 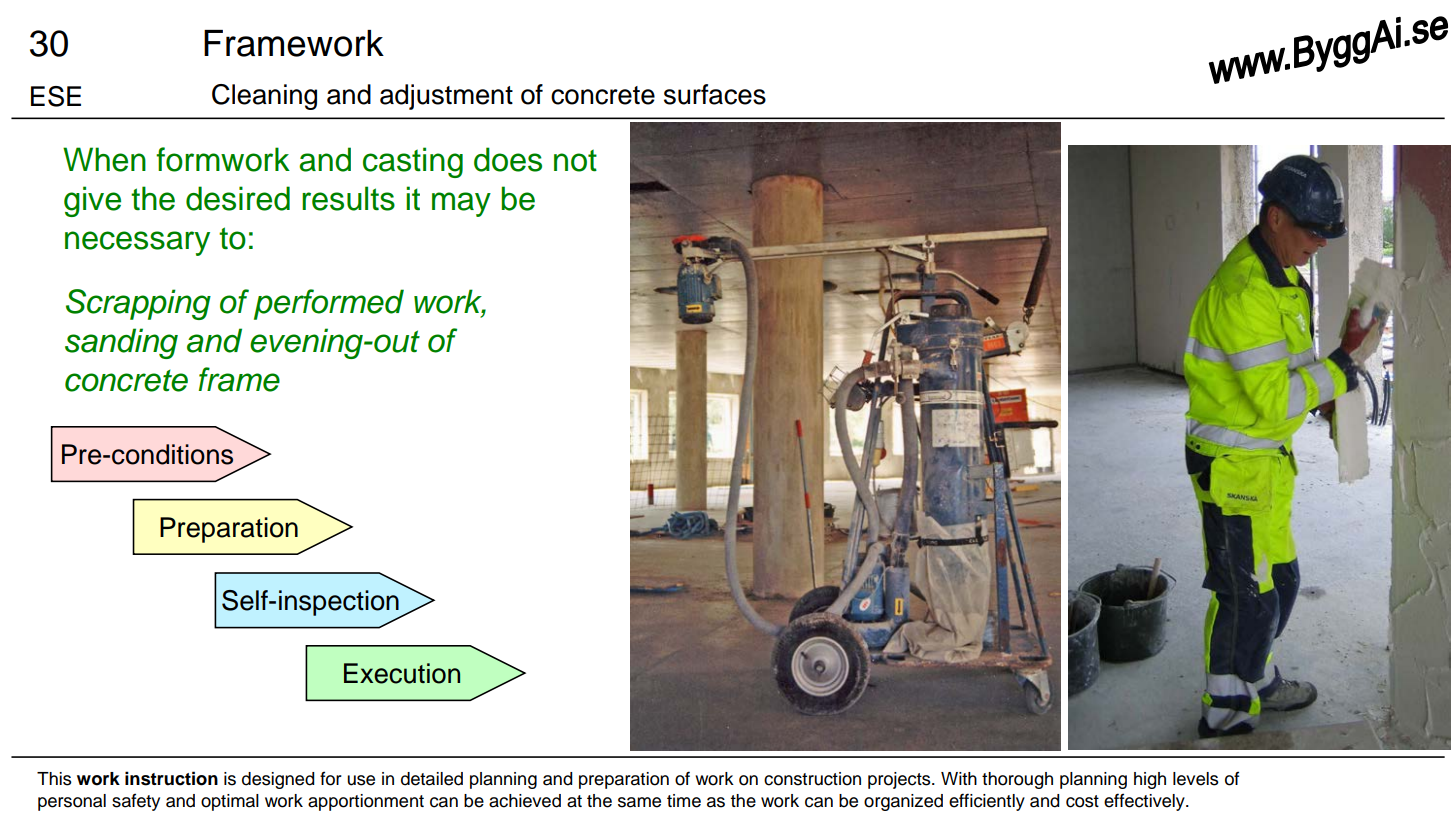 What do you see at coordinates (1017, 780) in the screenshot?
I see `thorough` at bounding box center [1017, 780].
